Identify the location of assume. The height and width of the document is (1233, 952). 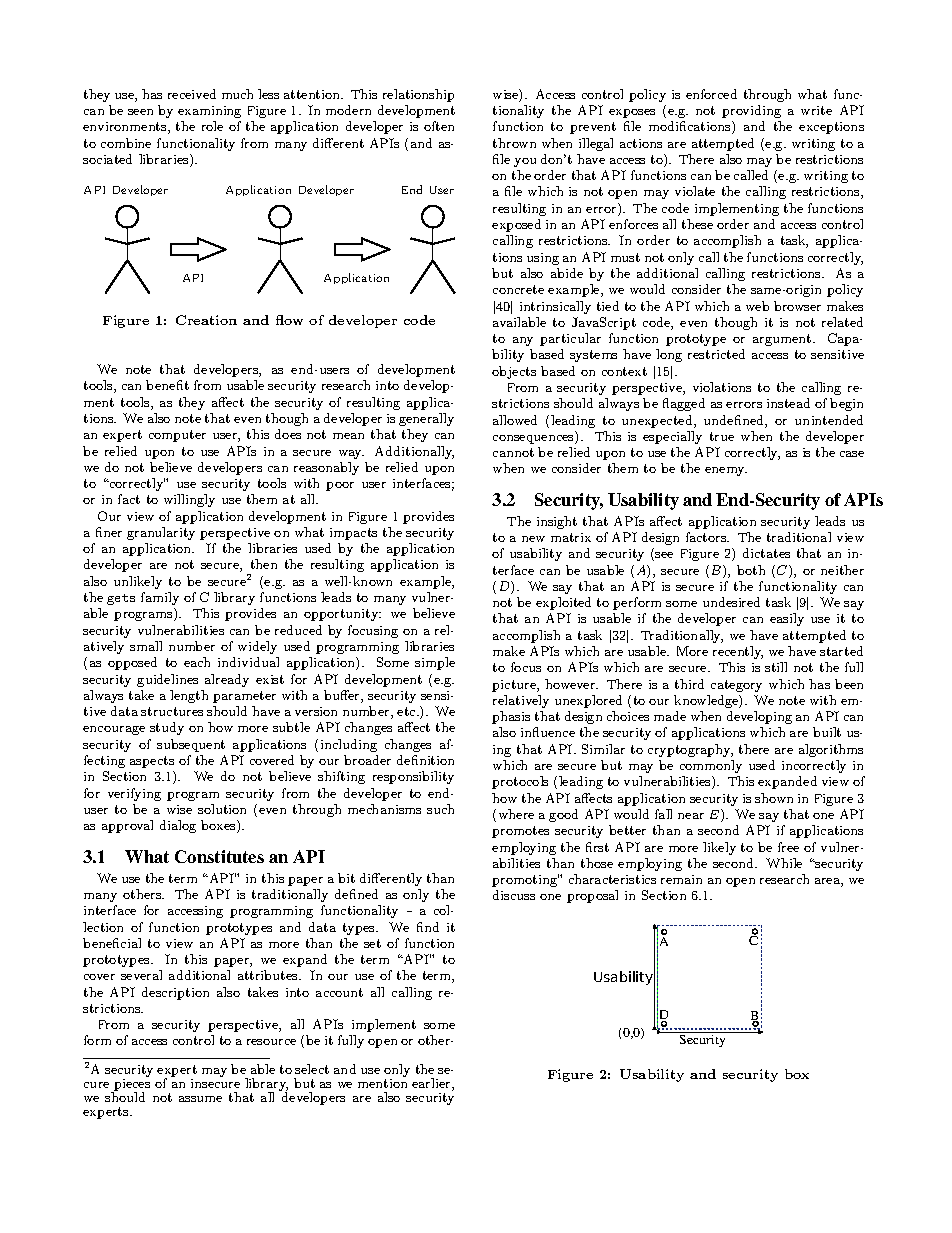
(200, 1099).
